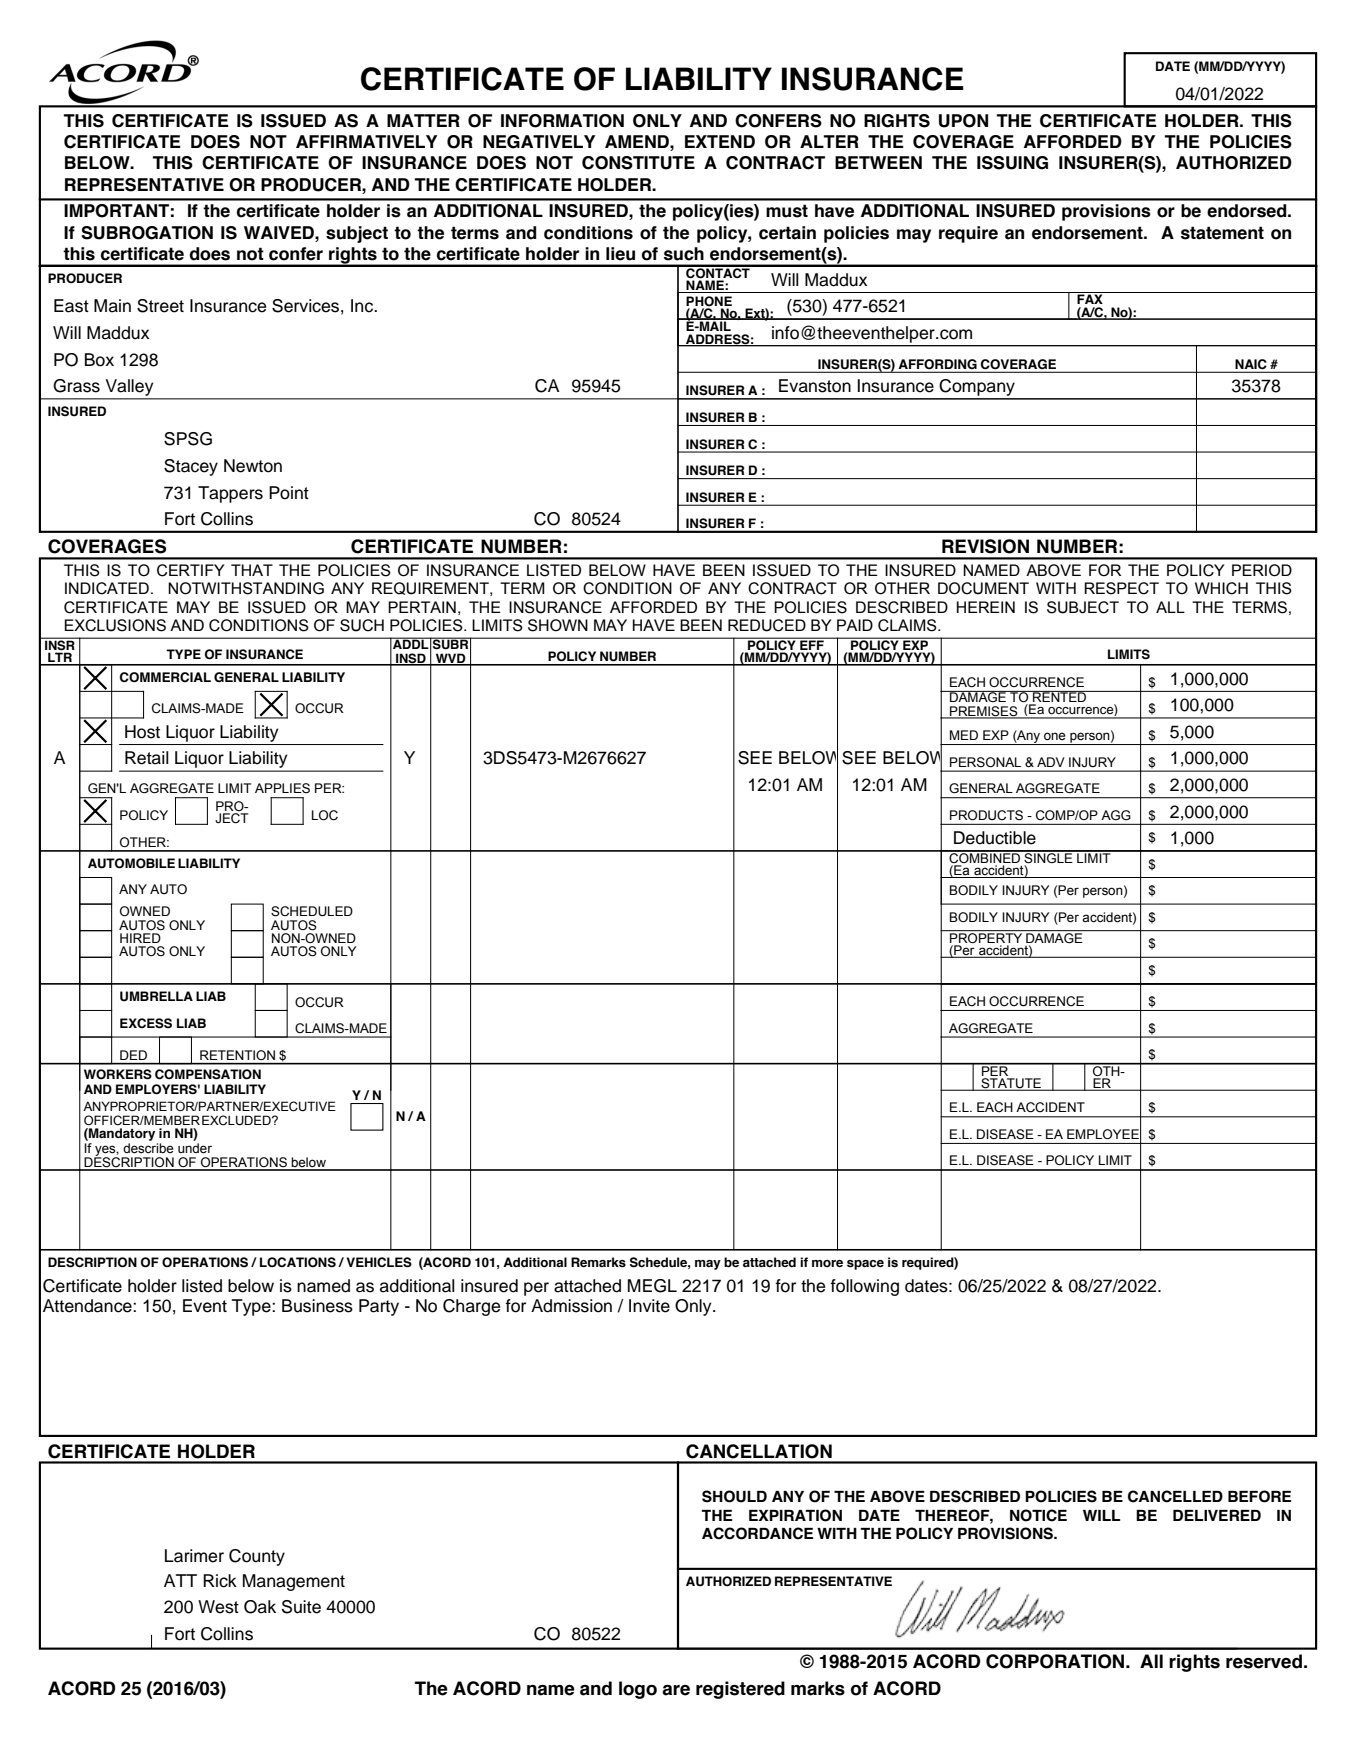 This image has width=1356, height=1755. I want to click on CONSTITUTE, so click(638, 163).
